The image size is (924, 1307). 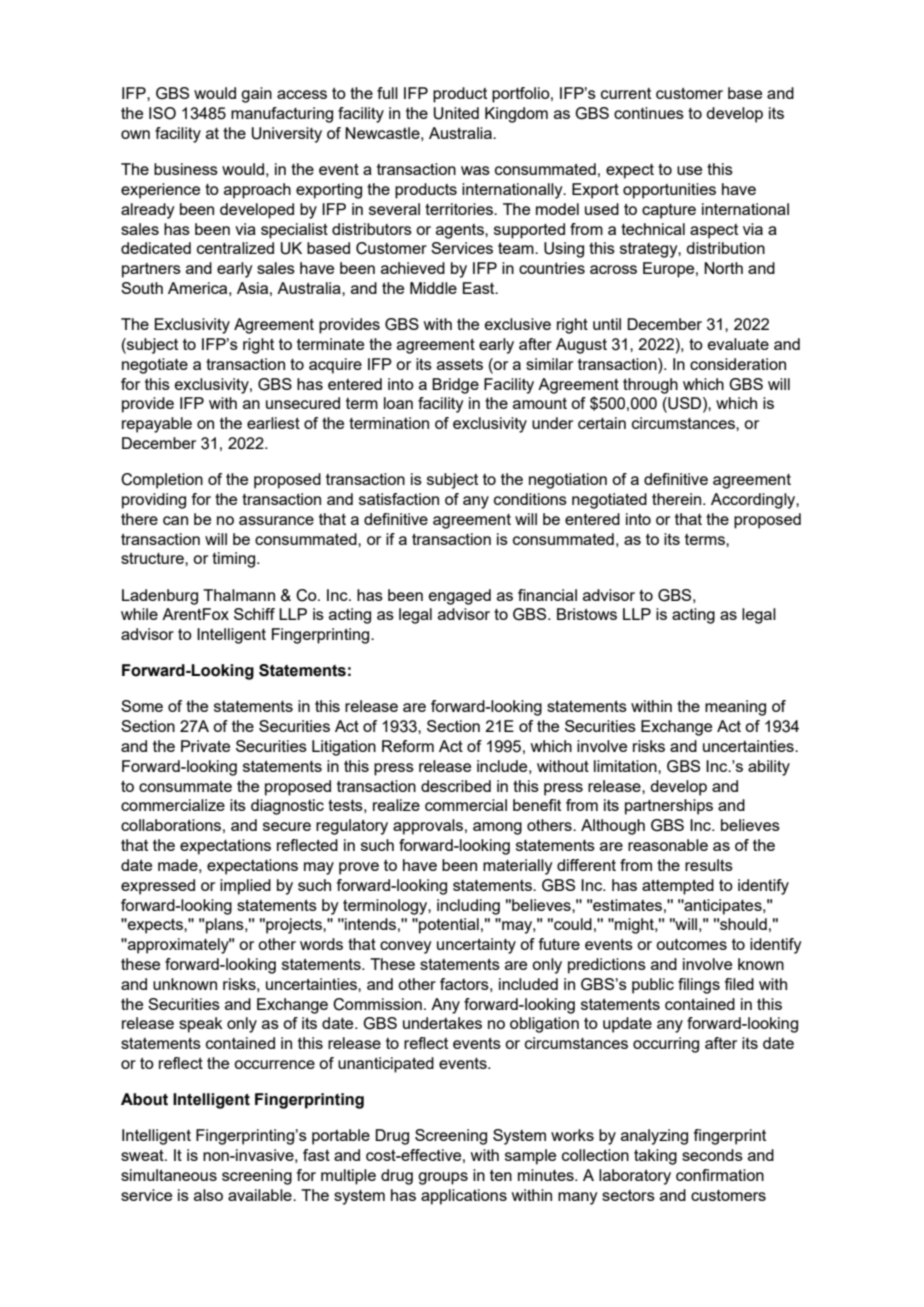 What do you see at coordinates (460, 597) in the image?
I see `engaged` at bounding box center [460, 597].
